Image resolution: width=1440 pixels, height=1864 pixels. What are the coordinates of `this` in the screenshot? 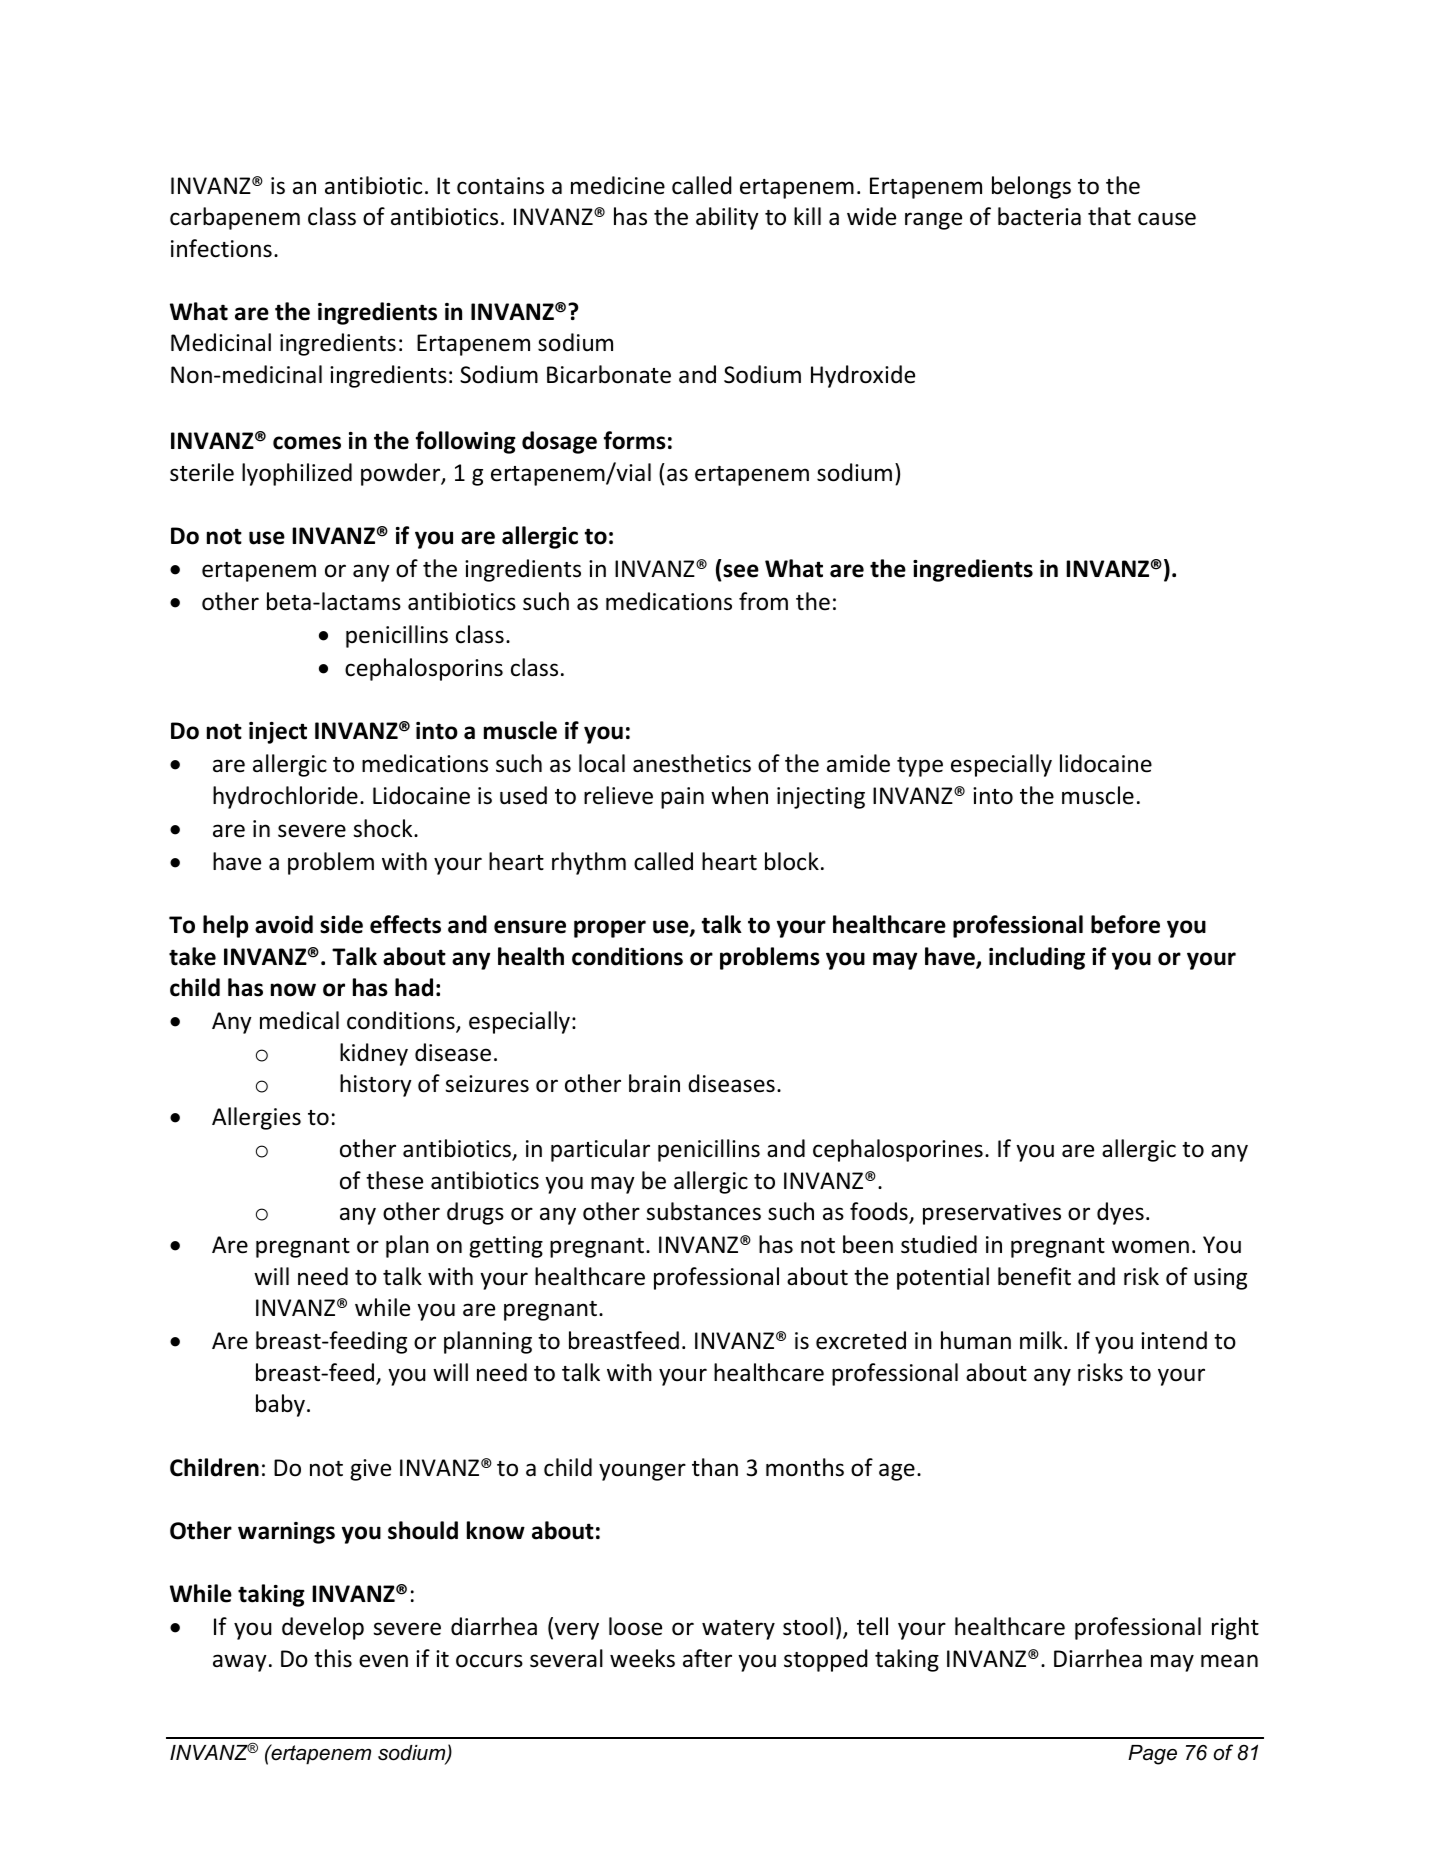 It's located at (333, 1658).
